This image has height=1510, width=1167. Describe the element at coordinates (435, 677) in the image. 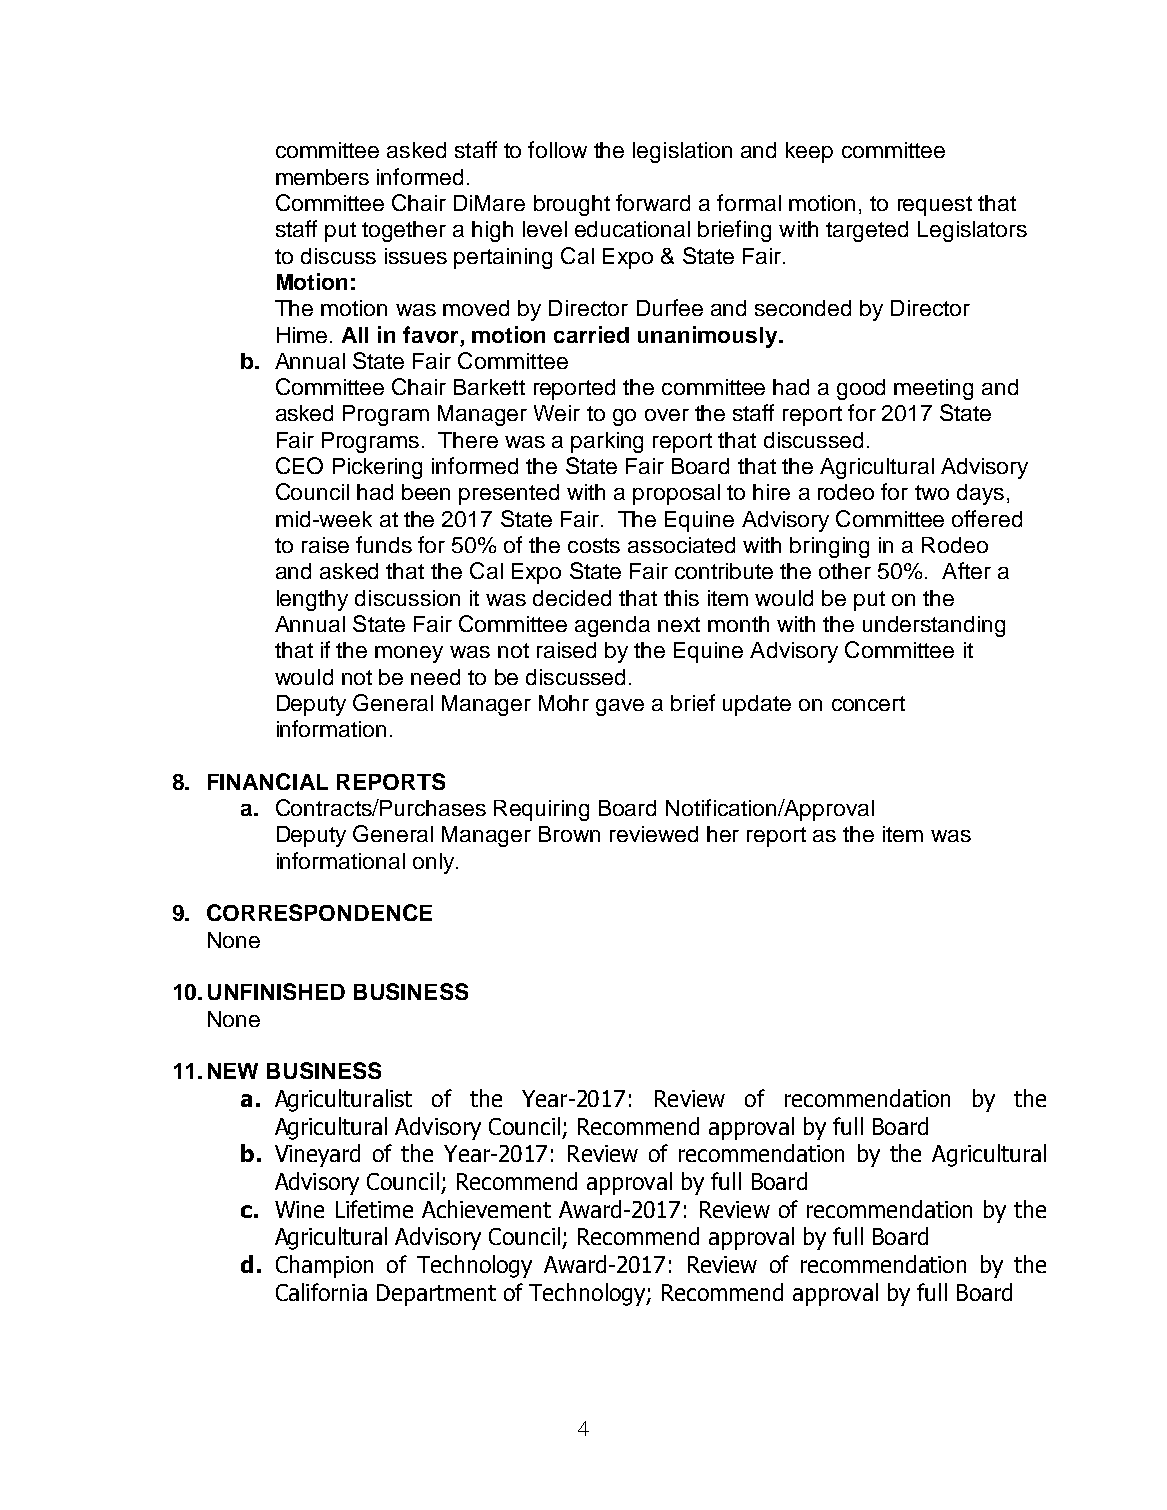

I see `need` at that location.
